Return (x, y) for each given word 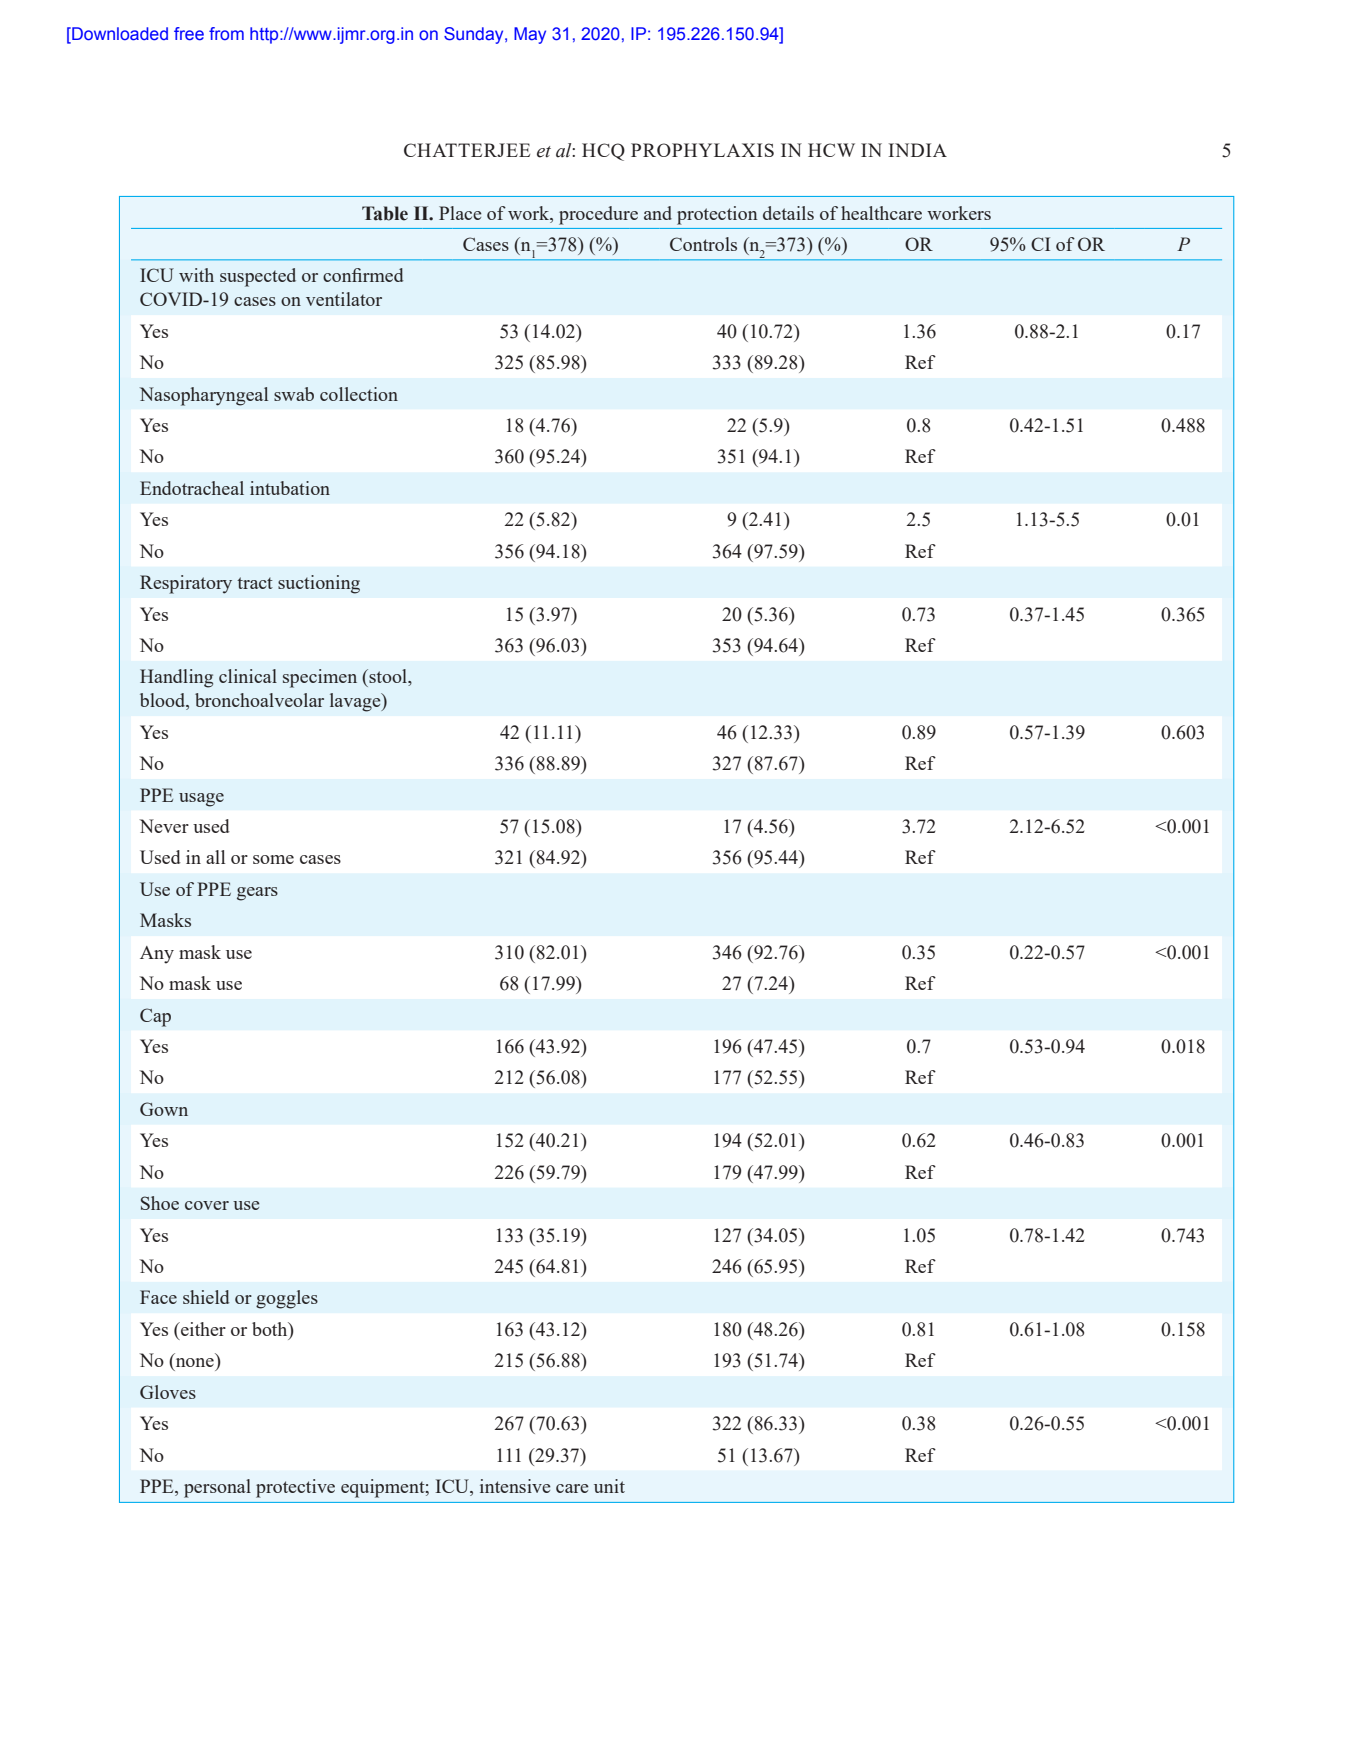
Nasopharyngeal (204, 396)
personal (217, 1488)
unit (609, 1486)
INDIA (917, 150)
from (226, 33)
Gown (164, 1109)
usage (201, 800)
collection (359, 394)
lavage (356, 702)
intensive (515, 1486)
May (530, 35)
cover (207, 1205)
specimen (320, 678)
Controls (703, 244)
